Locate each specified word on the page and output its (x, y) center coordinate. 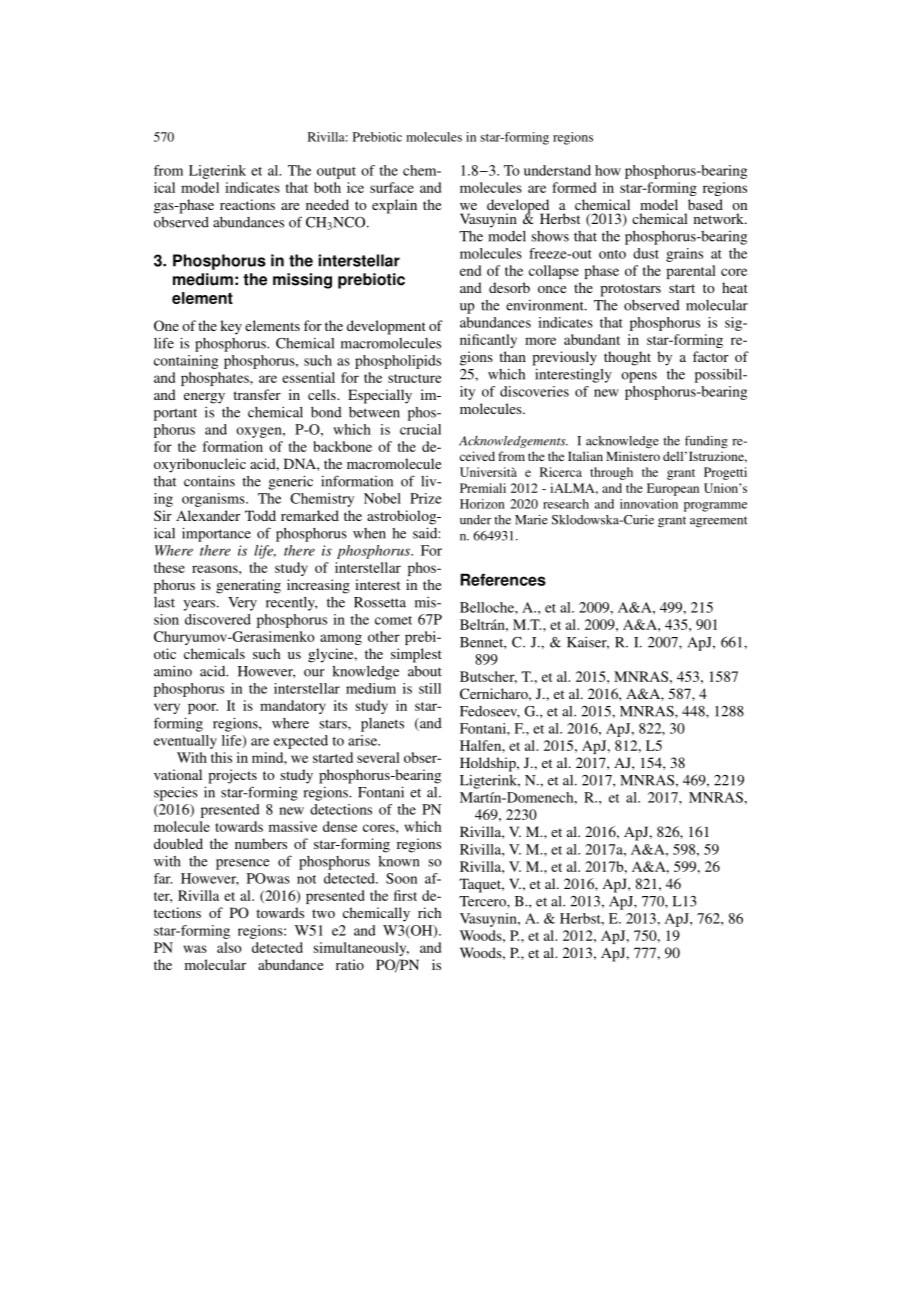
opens (639, 377)
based (705, 204)
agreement (719, 522)
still (430, 688)
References (503, 579)
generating (248, 586)
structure (415, 378)
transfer (257, 394)
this (221, 757)
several (378, 757)
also (229, 947)
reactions (247, 204)
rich (429, 912)
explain (394, 206)
